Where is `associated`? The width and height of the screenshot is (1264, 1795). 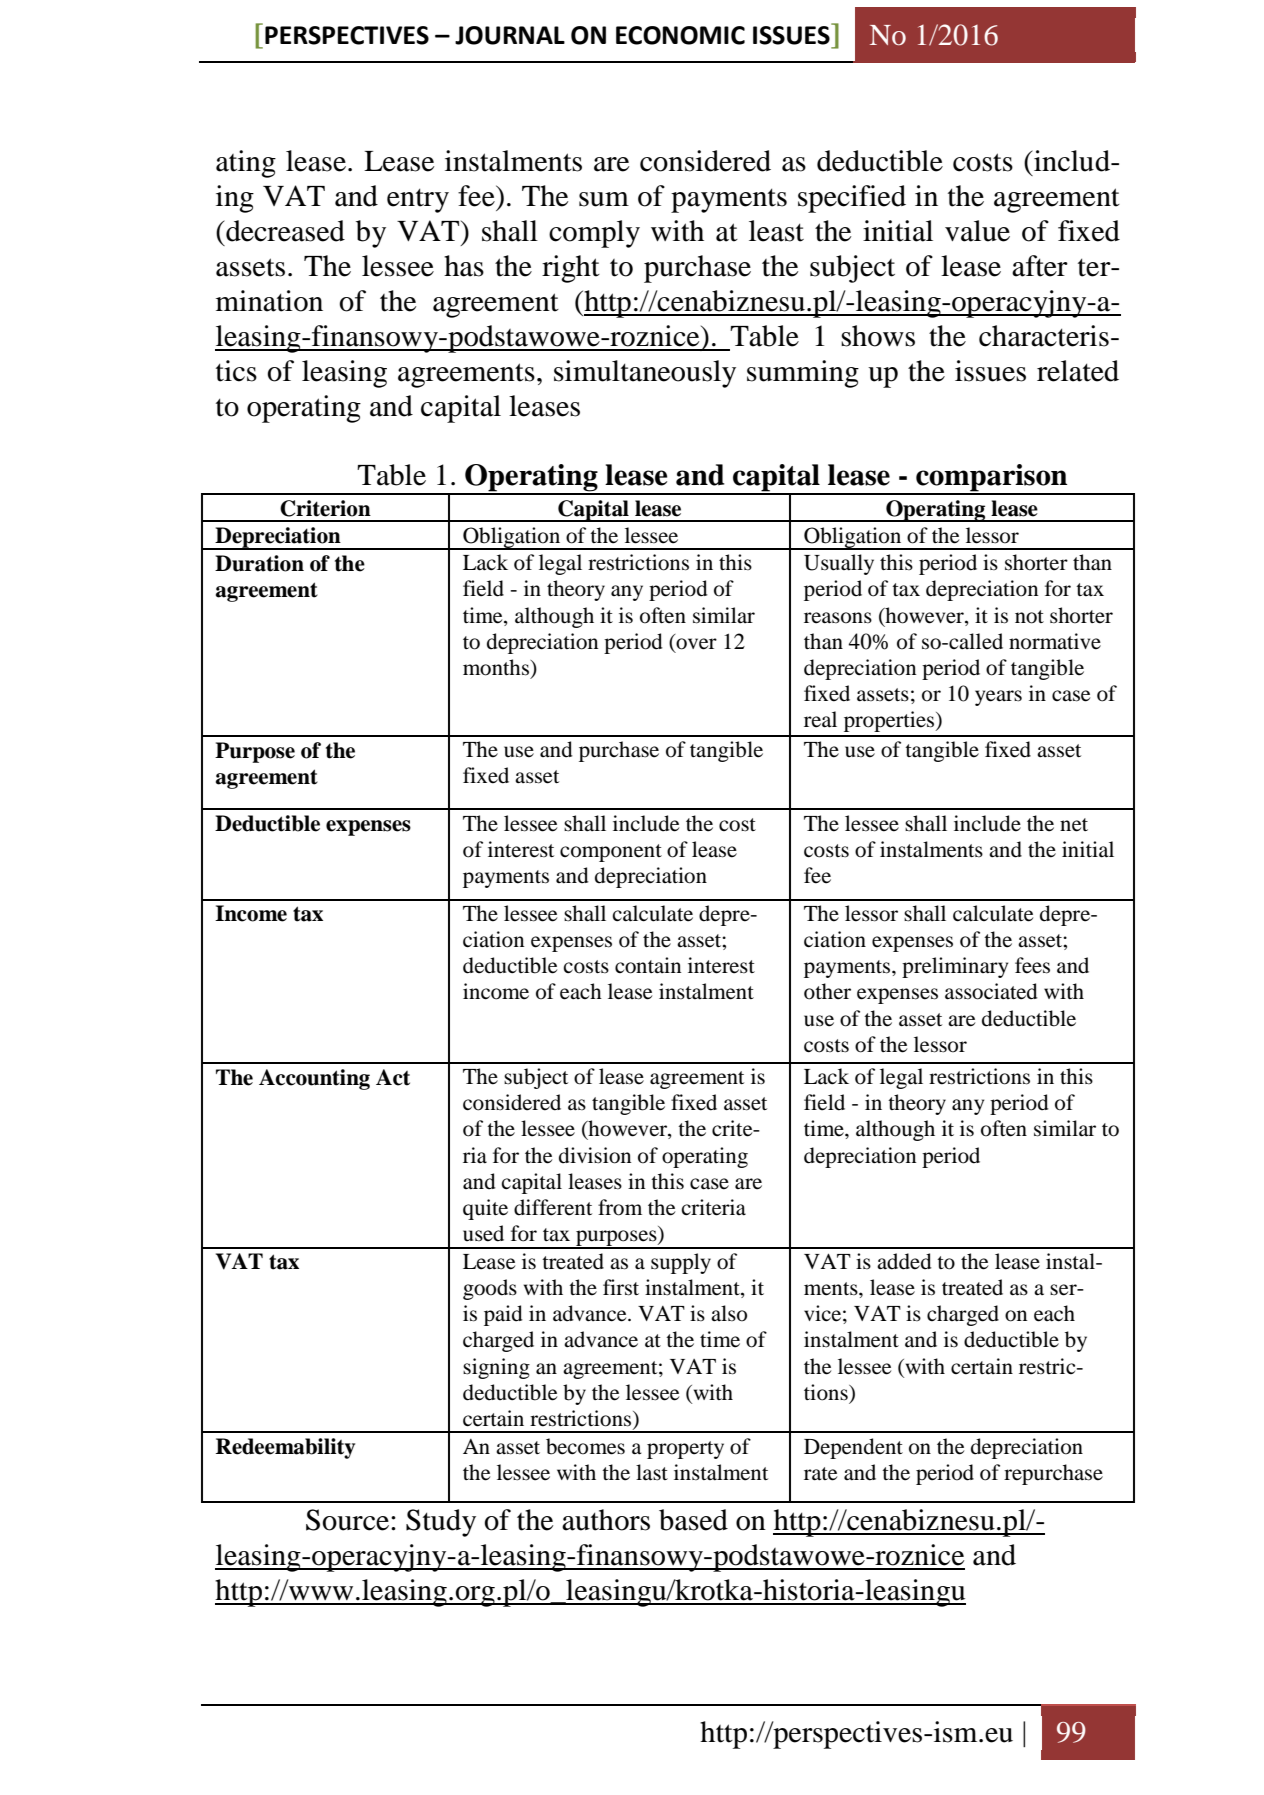 associated is located at coordinates (991, 991).
